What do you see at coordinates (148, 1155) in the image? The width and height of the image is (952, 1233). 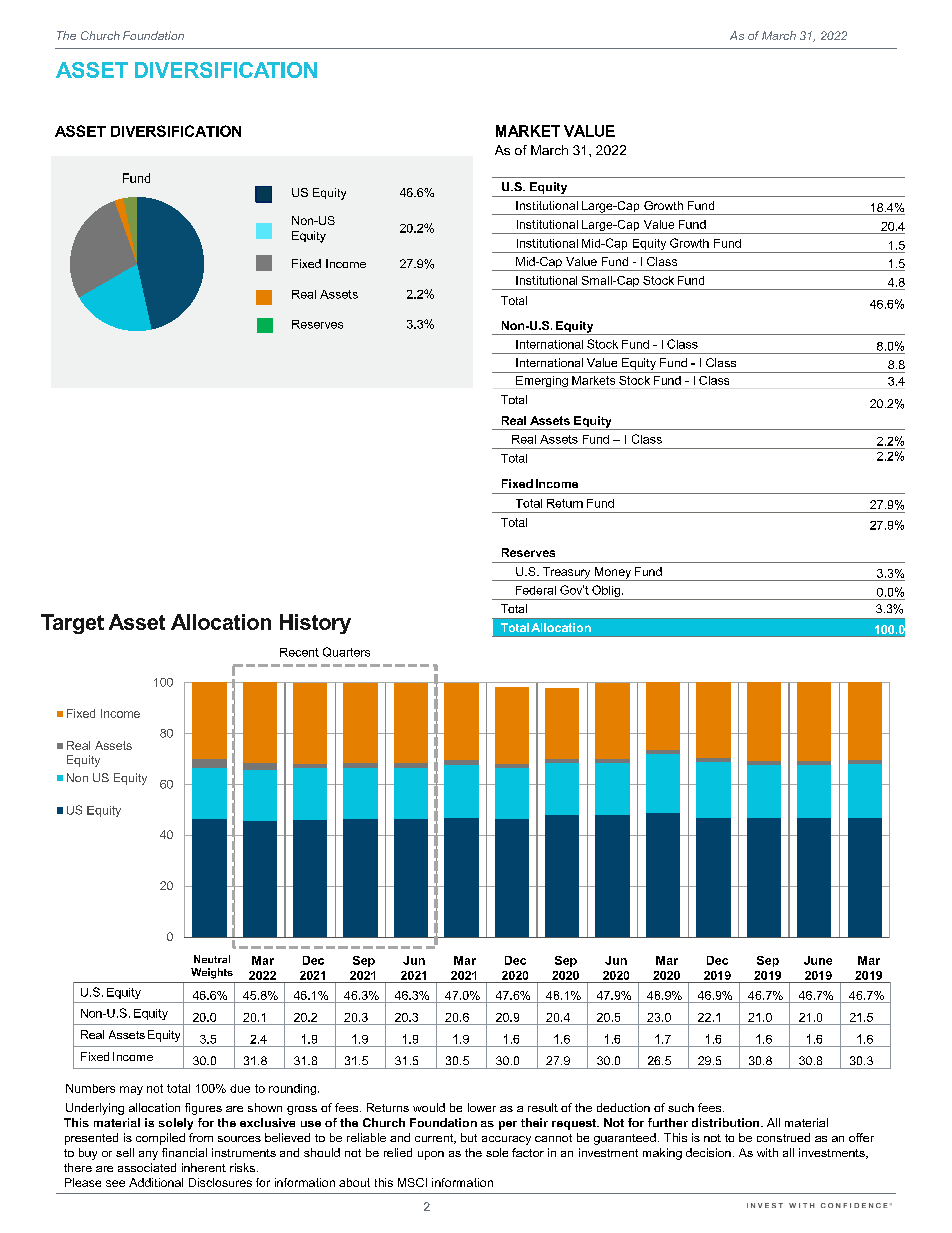 I see `any` at bounding box center [148, 1155].
